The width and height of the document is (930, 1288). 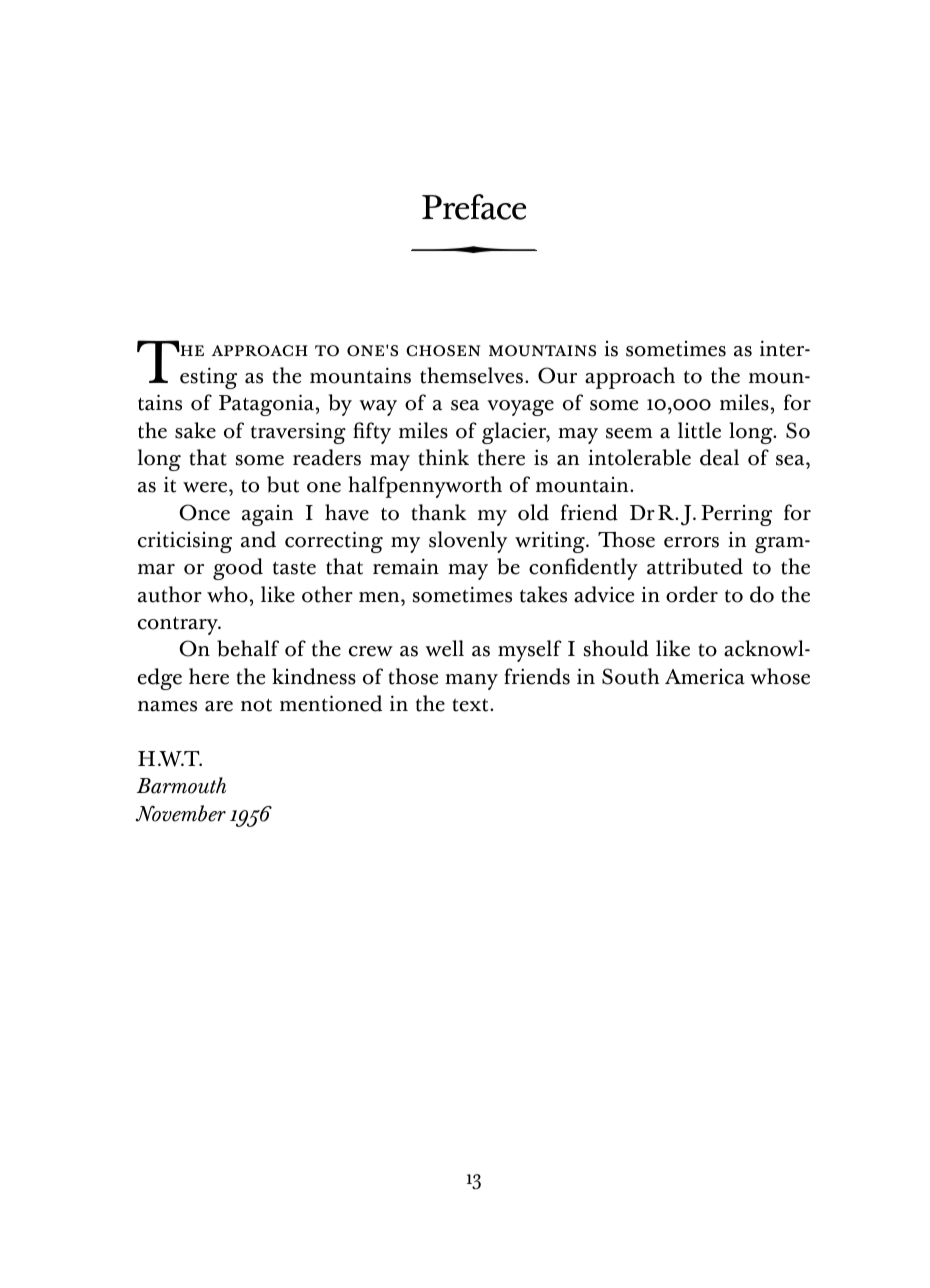 I want to click on themselves, so click(x=471, y=375).
